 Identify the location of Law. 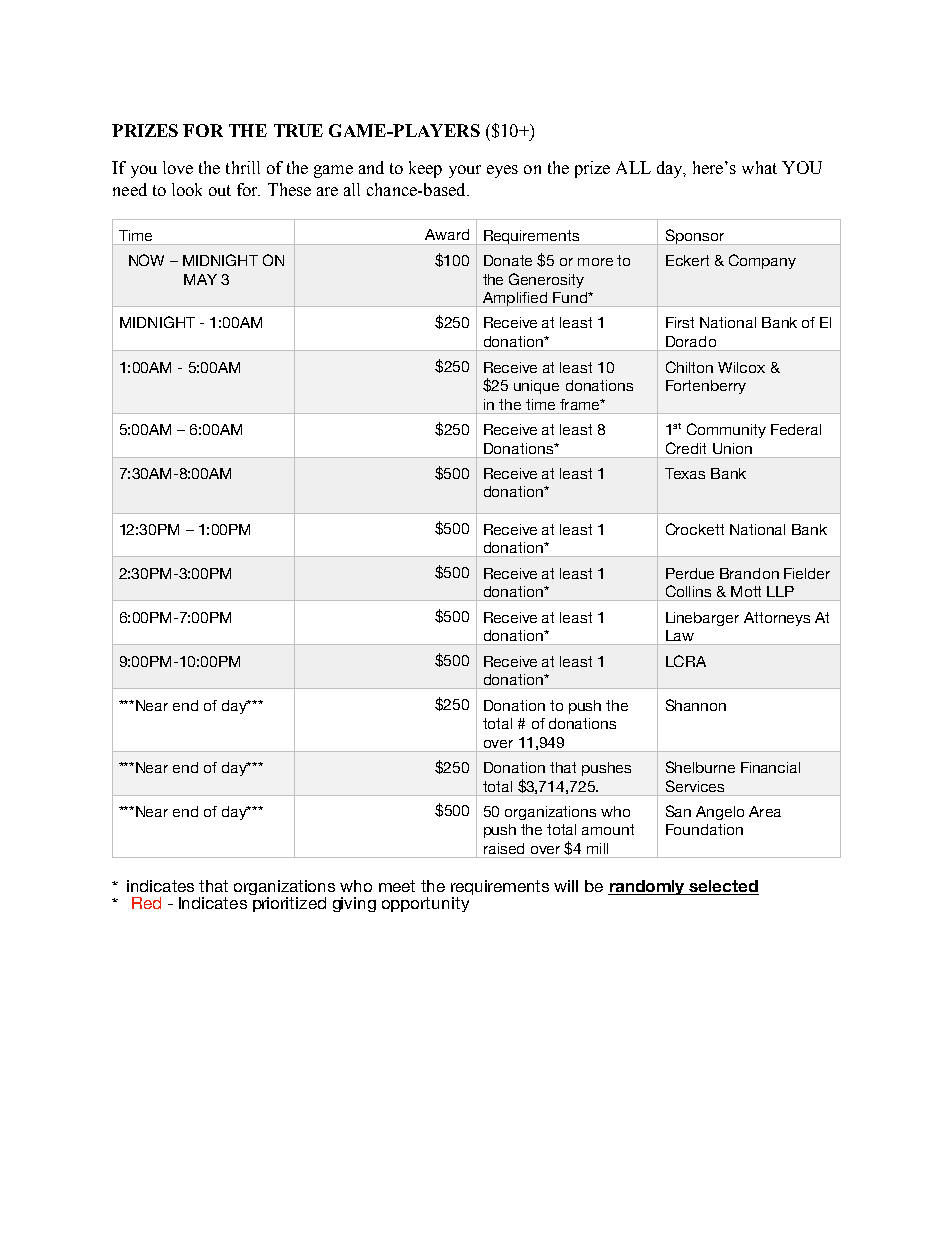
(680, 635).
